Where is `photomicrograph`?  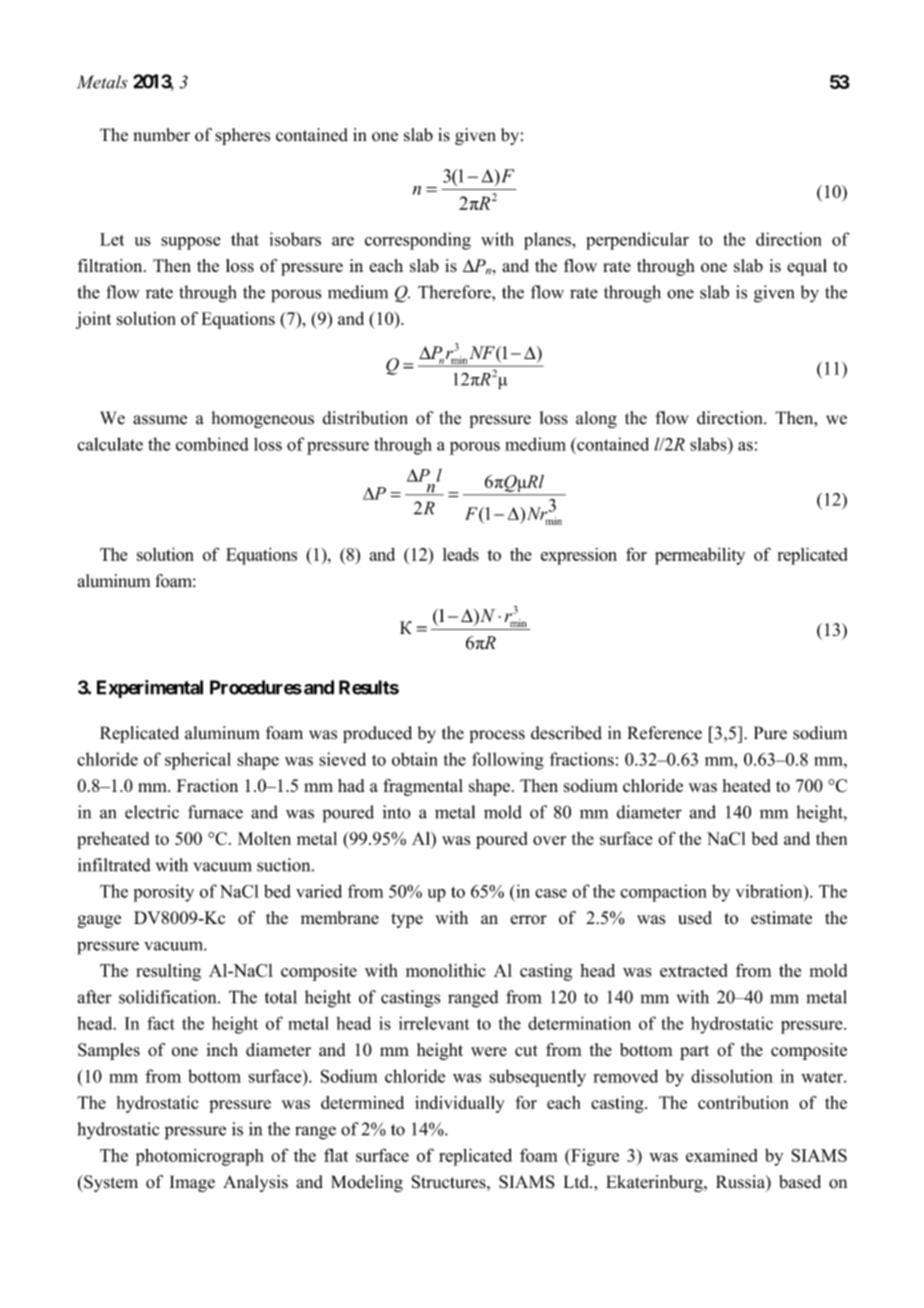
photomicrograph is located at coordinates (200, 1157).
